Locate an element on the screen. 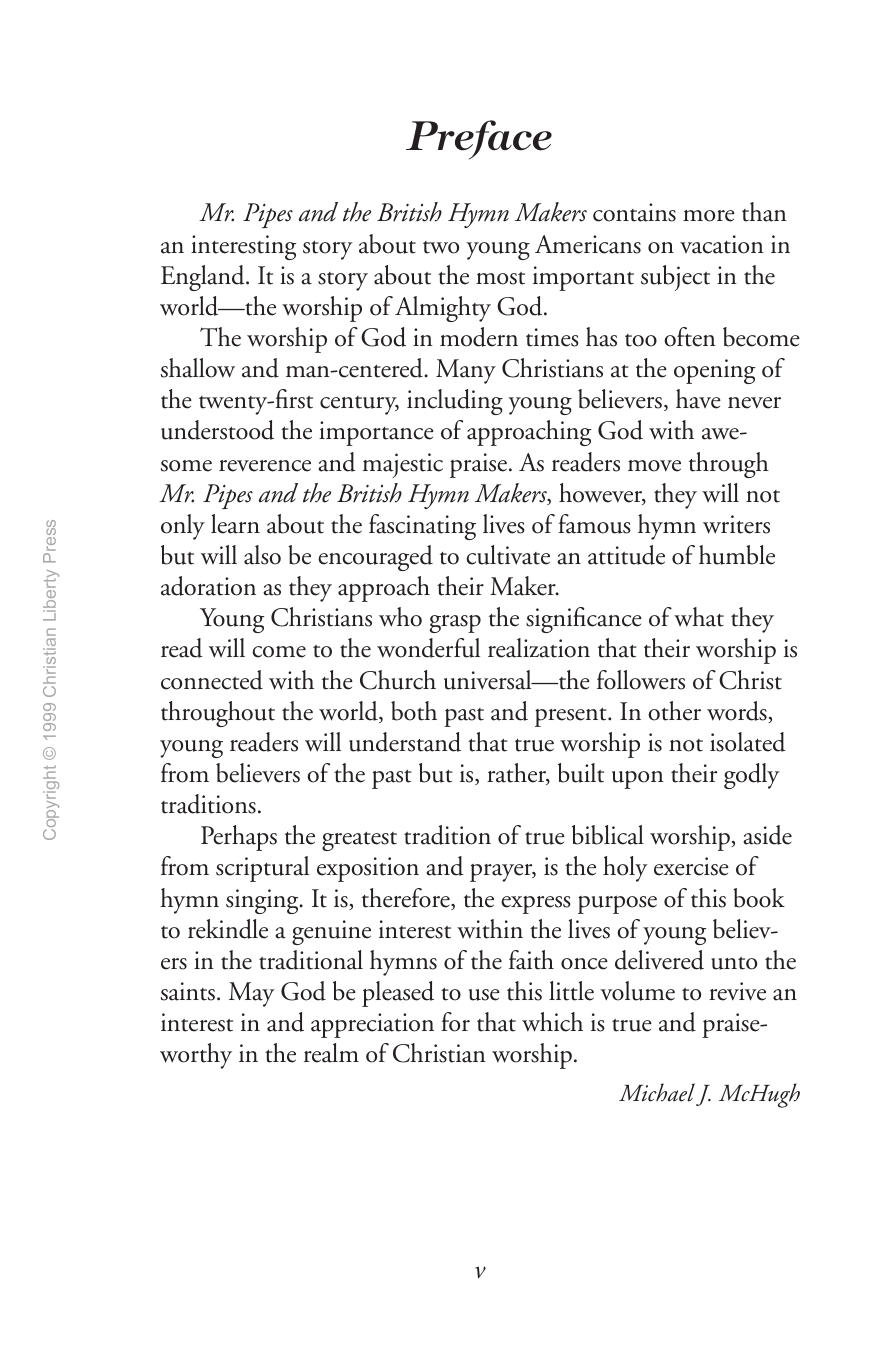 The width and height of the screenshot is (880, 1361). use is located at coordinates (484, 995).
